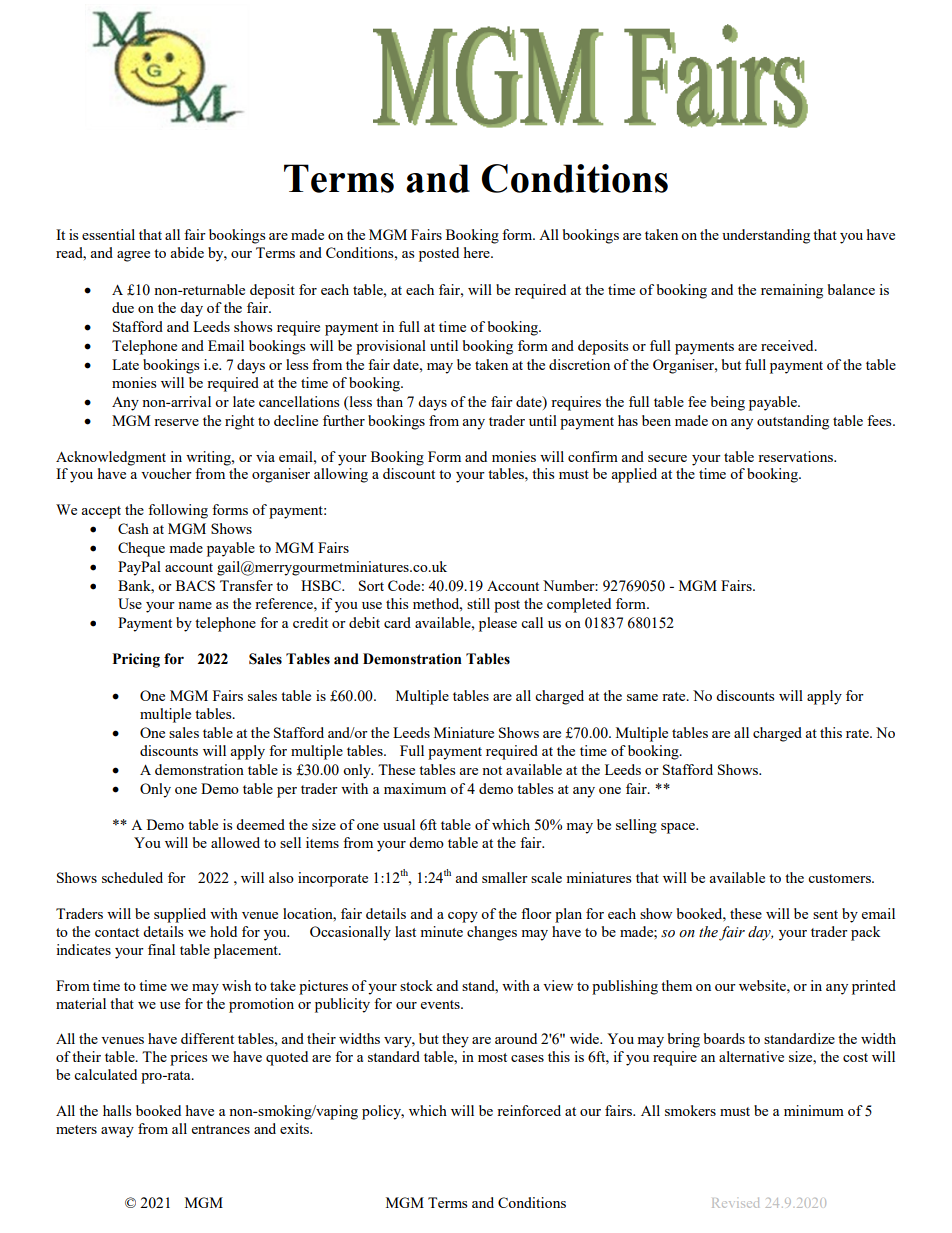 The width and height of the screenshot is (952, 1233). I want to click on scheduled, so click(132, 877).
